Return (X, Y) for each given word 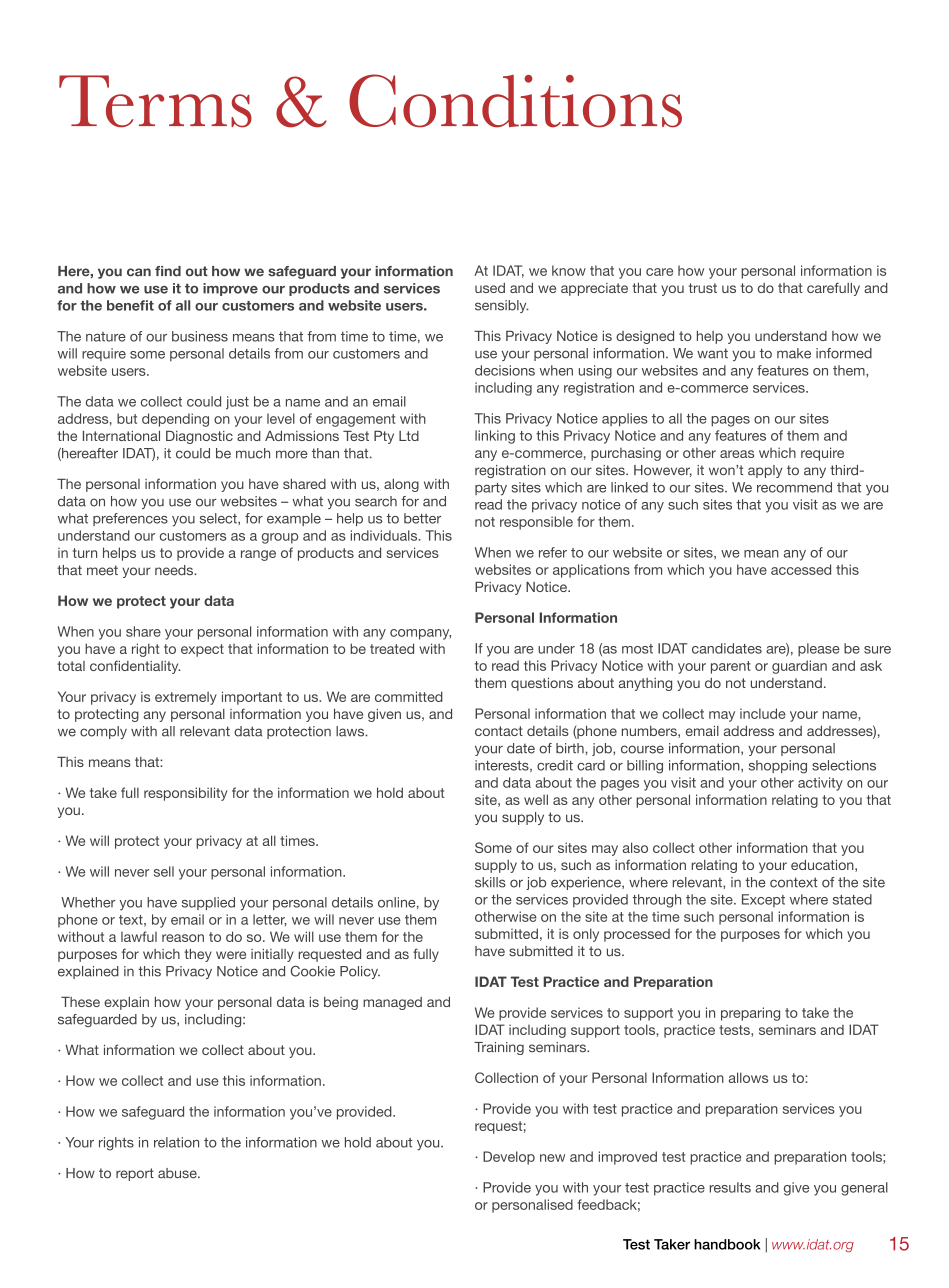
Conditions (515, 101)
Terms (155, 101)
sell (164, 871)
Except (763, 900)
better (422, 518)
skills (490, 882)
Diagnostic (199, 437)
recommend (794, 487)
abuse (178, 1173)
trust (703, 288)
